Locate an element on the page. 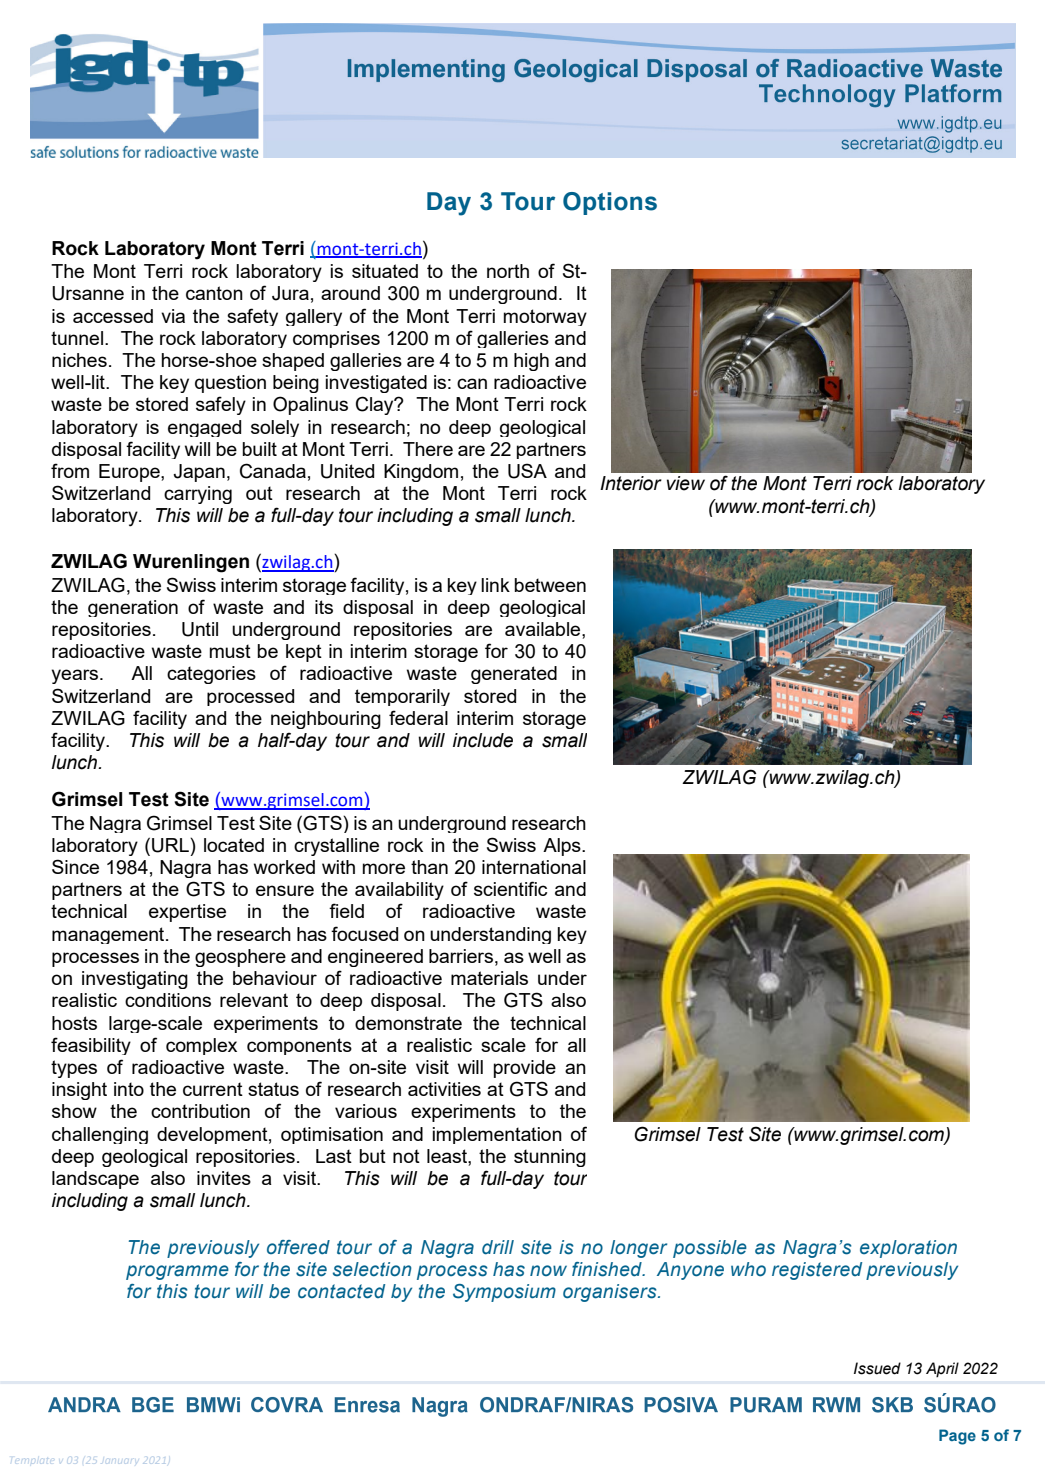 The height and width of the image is (1478, 1045). exploration is located at coordinates (908, 1249).
